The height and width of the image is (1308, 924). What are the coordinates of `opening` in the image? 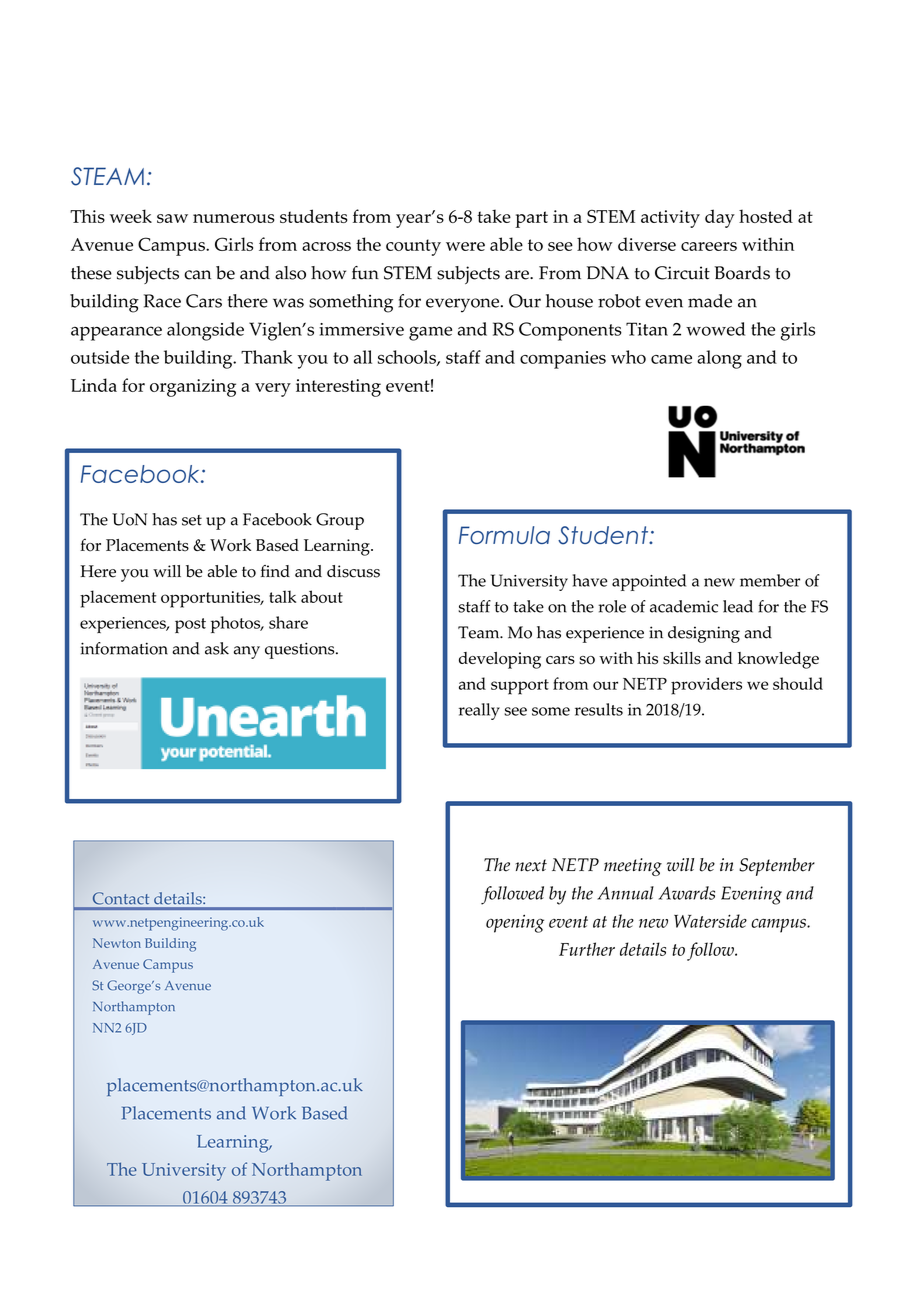 It's located at (515, 923).
